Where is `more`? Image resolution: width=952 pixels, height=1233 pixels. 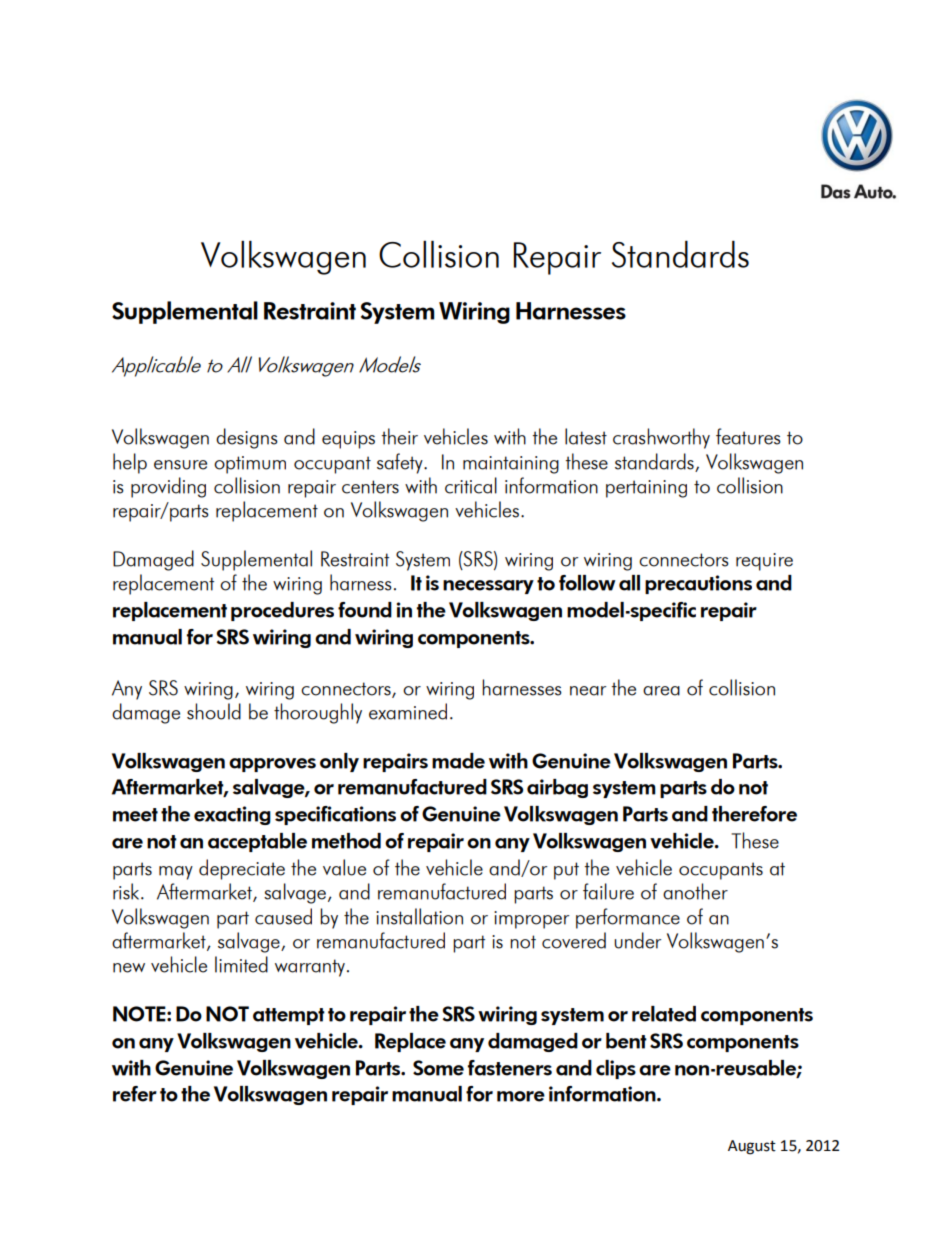
more is located at coordinates (521, 1096).
